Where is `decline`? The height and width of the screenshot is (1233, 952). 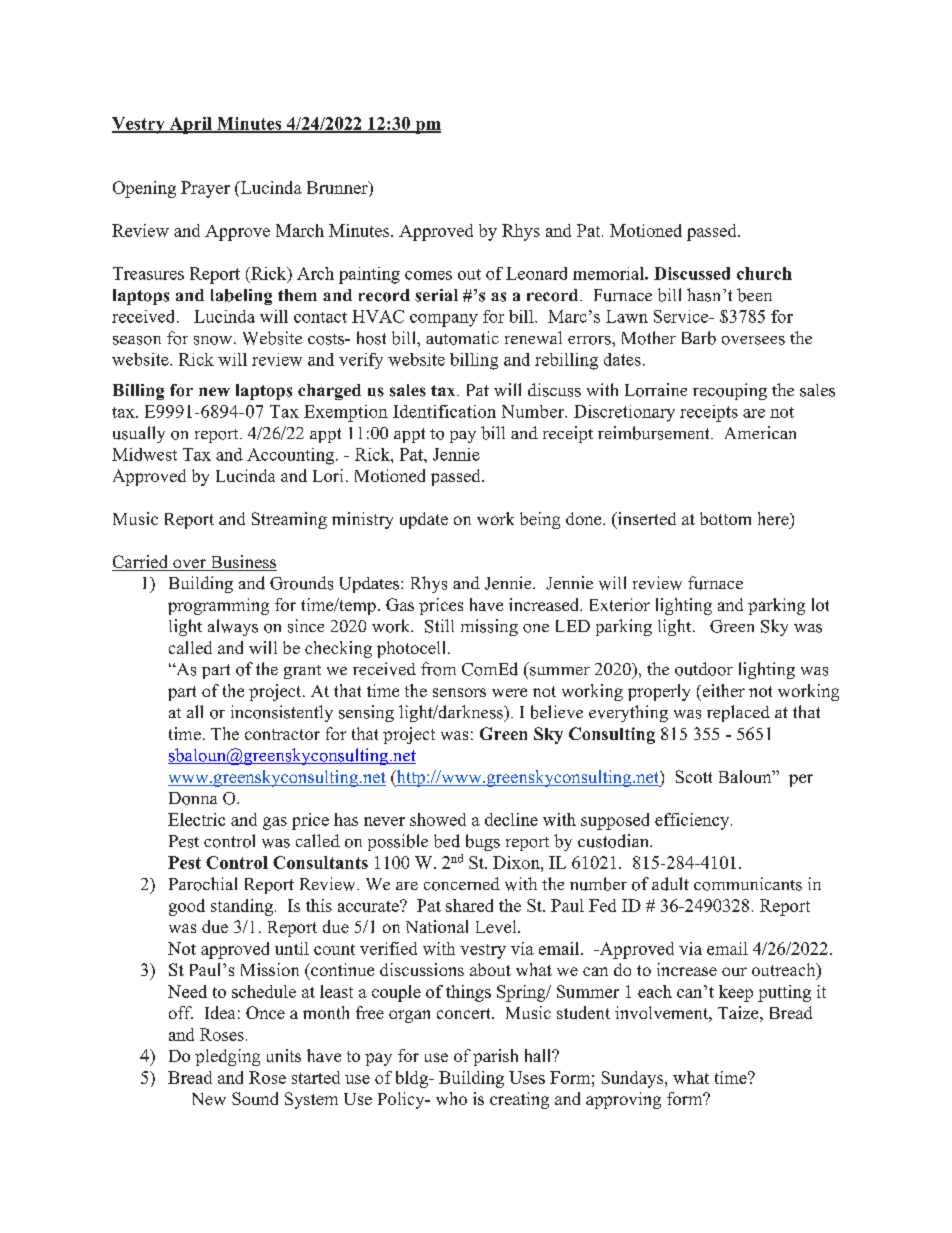
decline is located at coordinates (511, 819).
